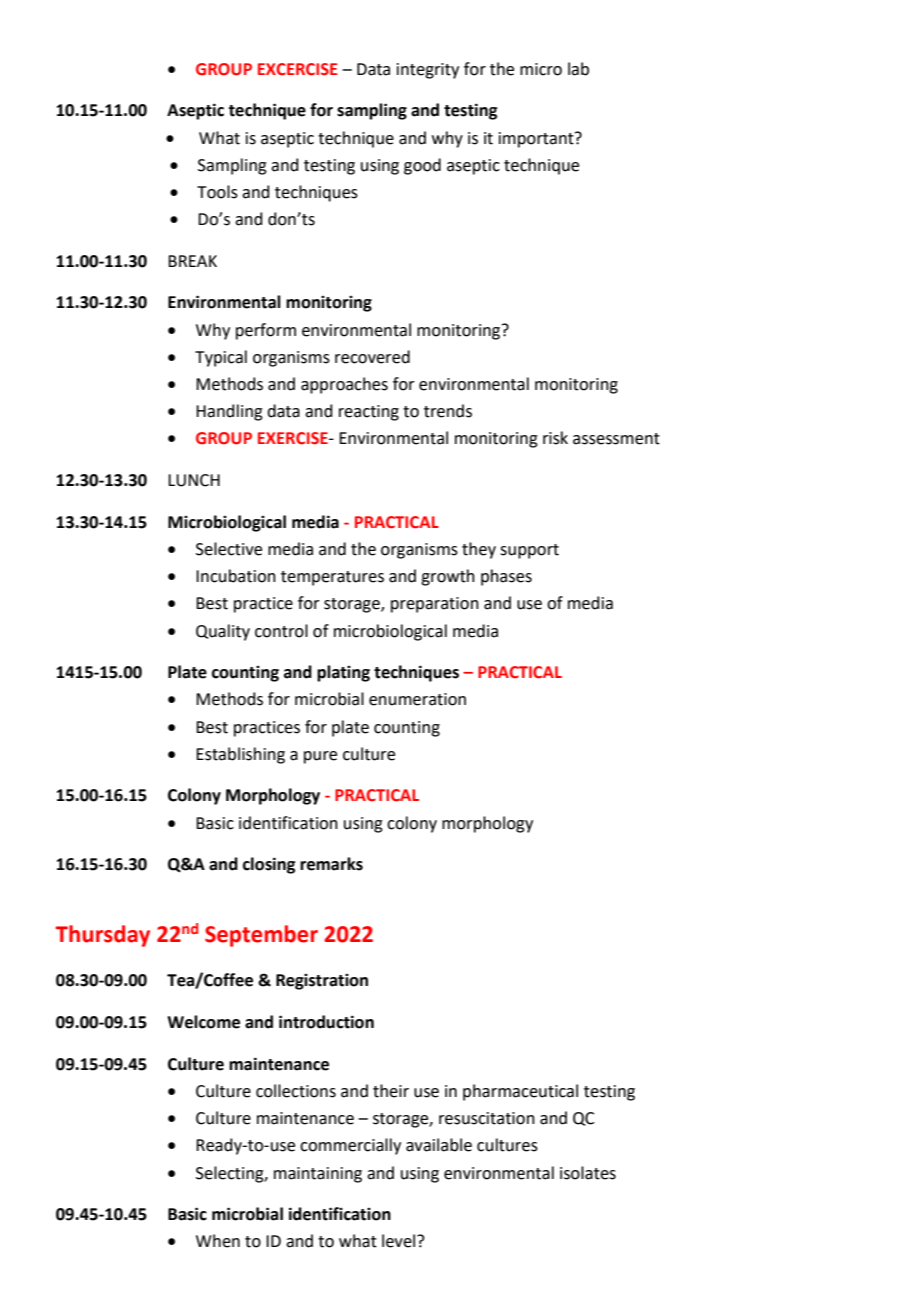 This screenshot has height=1308, width=924. I want to click on maintaining, so click(318, 1175).
